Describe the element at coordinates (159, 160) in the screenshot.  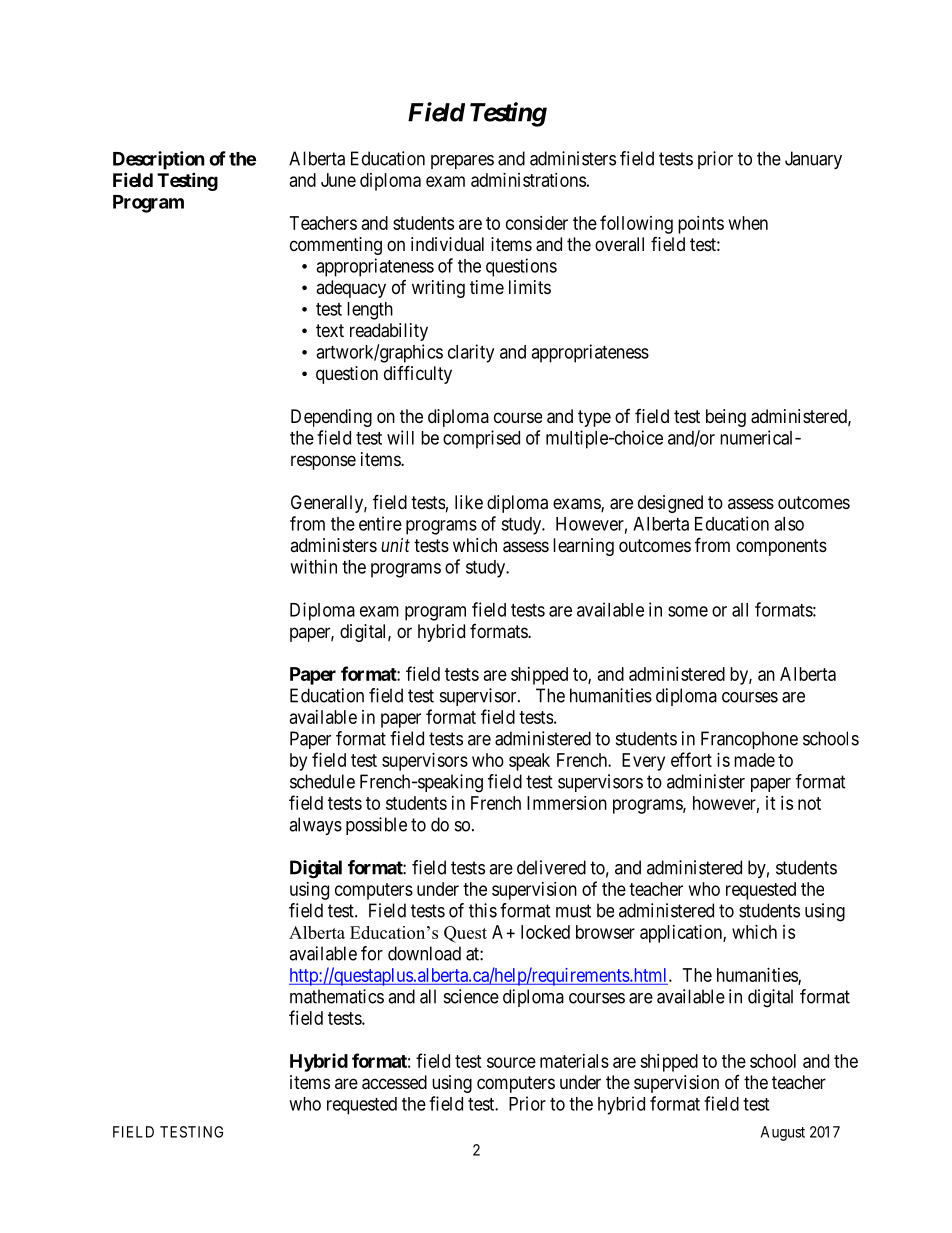
I see `Description` at that location.
